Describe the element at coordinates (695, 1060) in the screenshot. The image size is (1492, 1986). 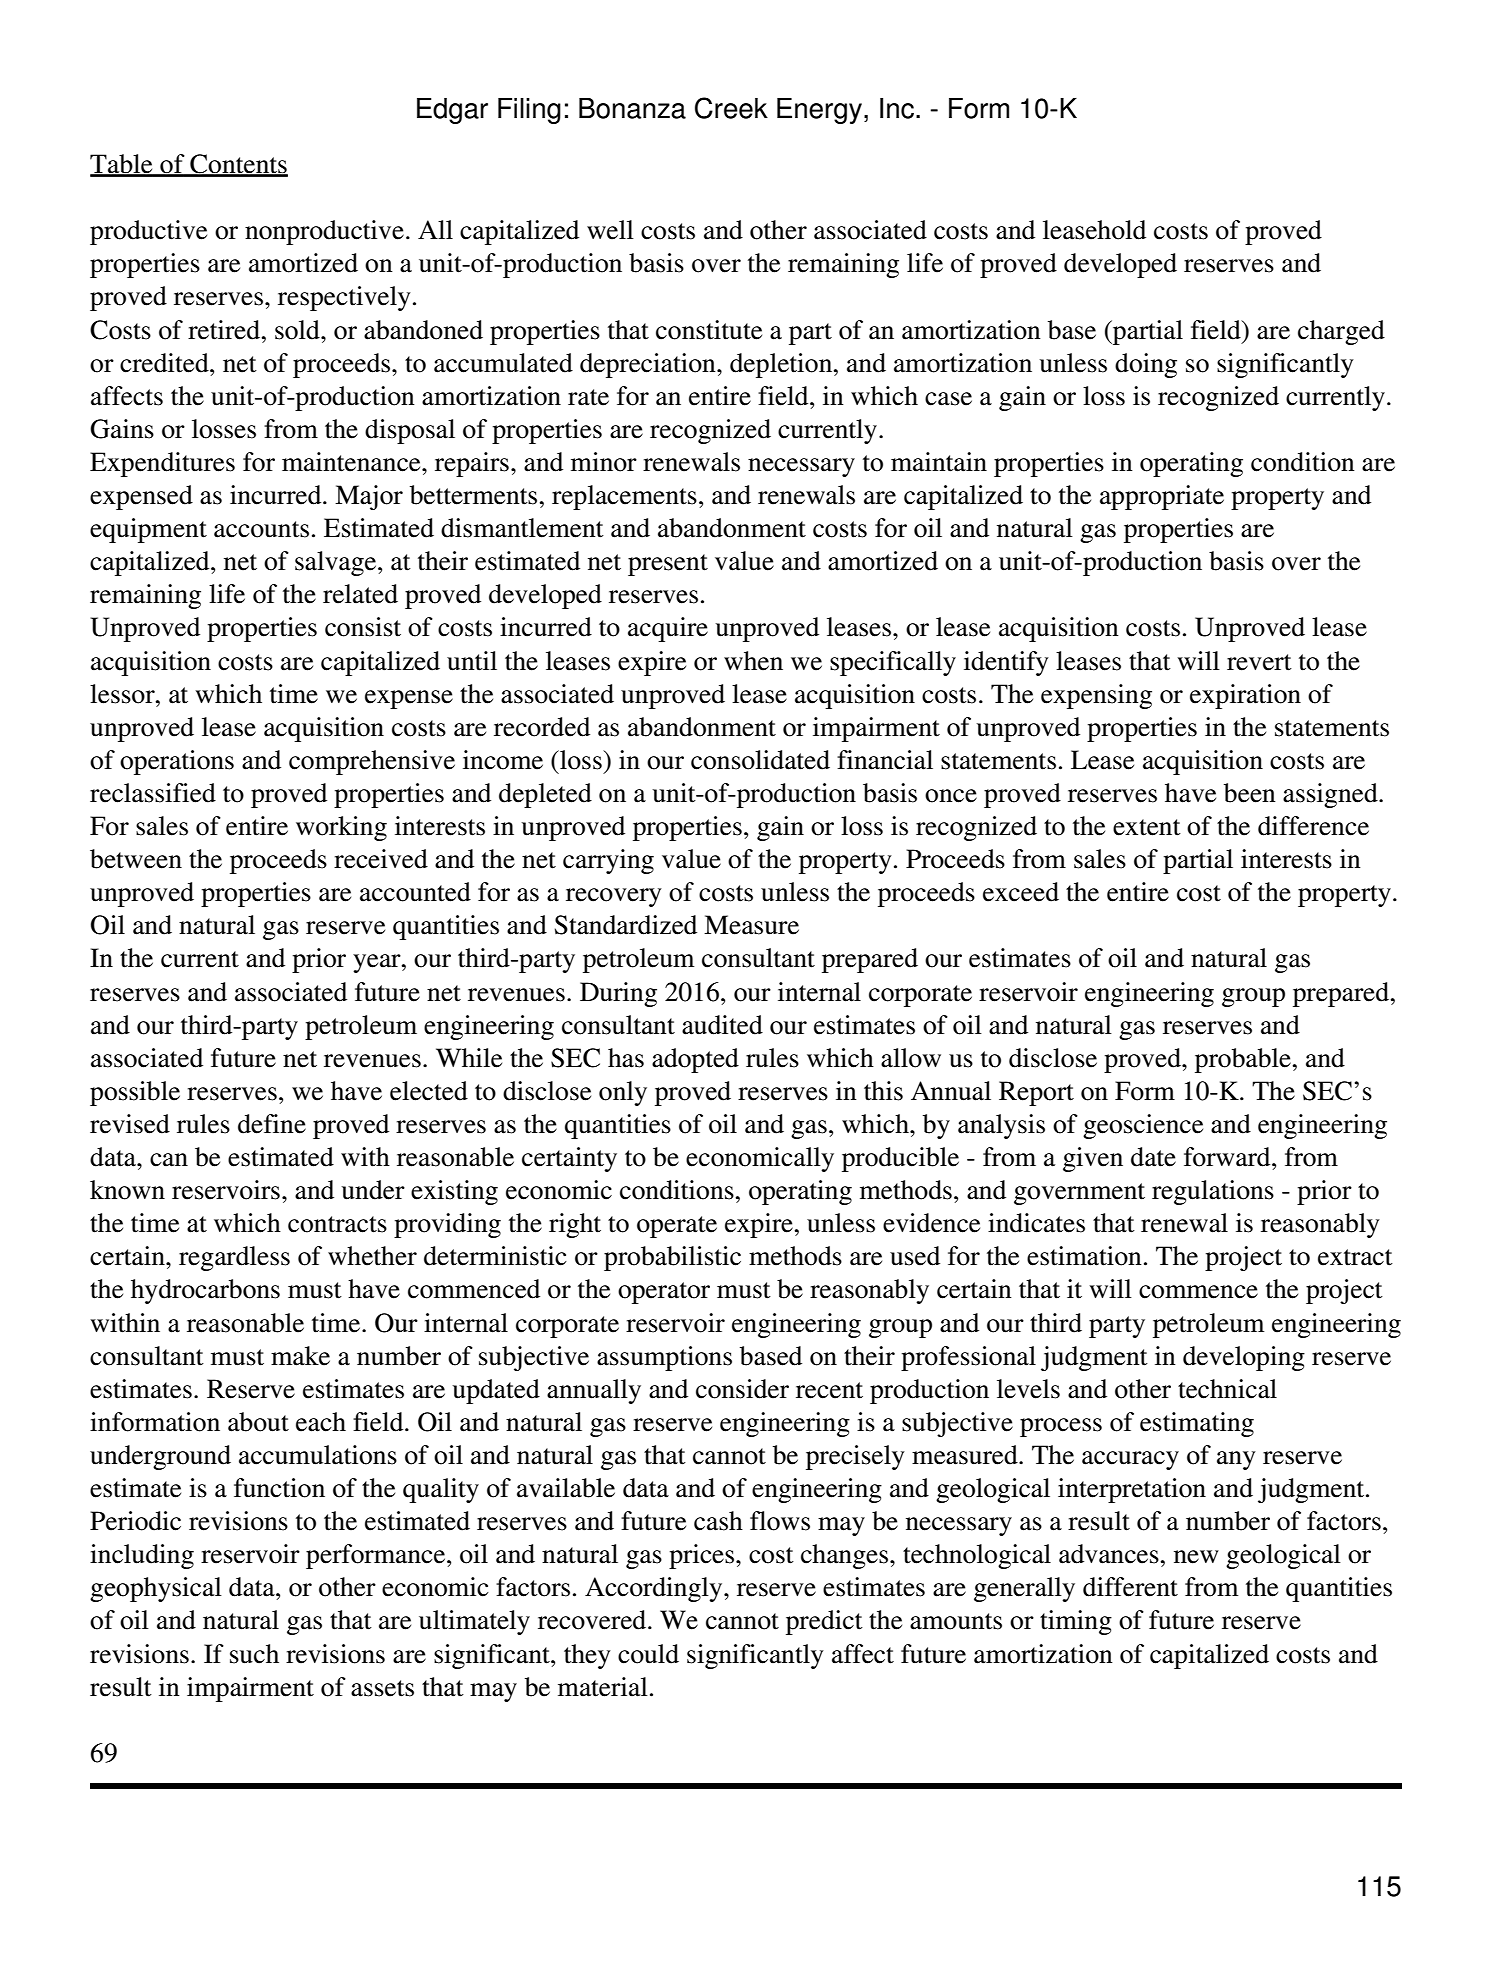
I see `adopted` at that location.
